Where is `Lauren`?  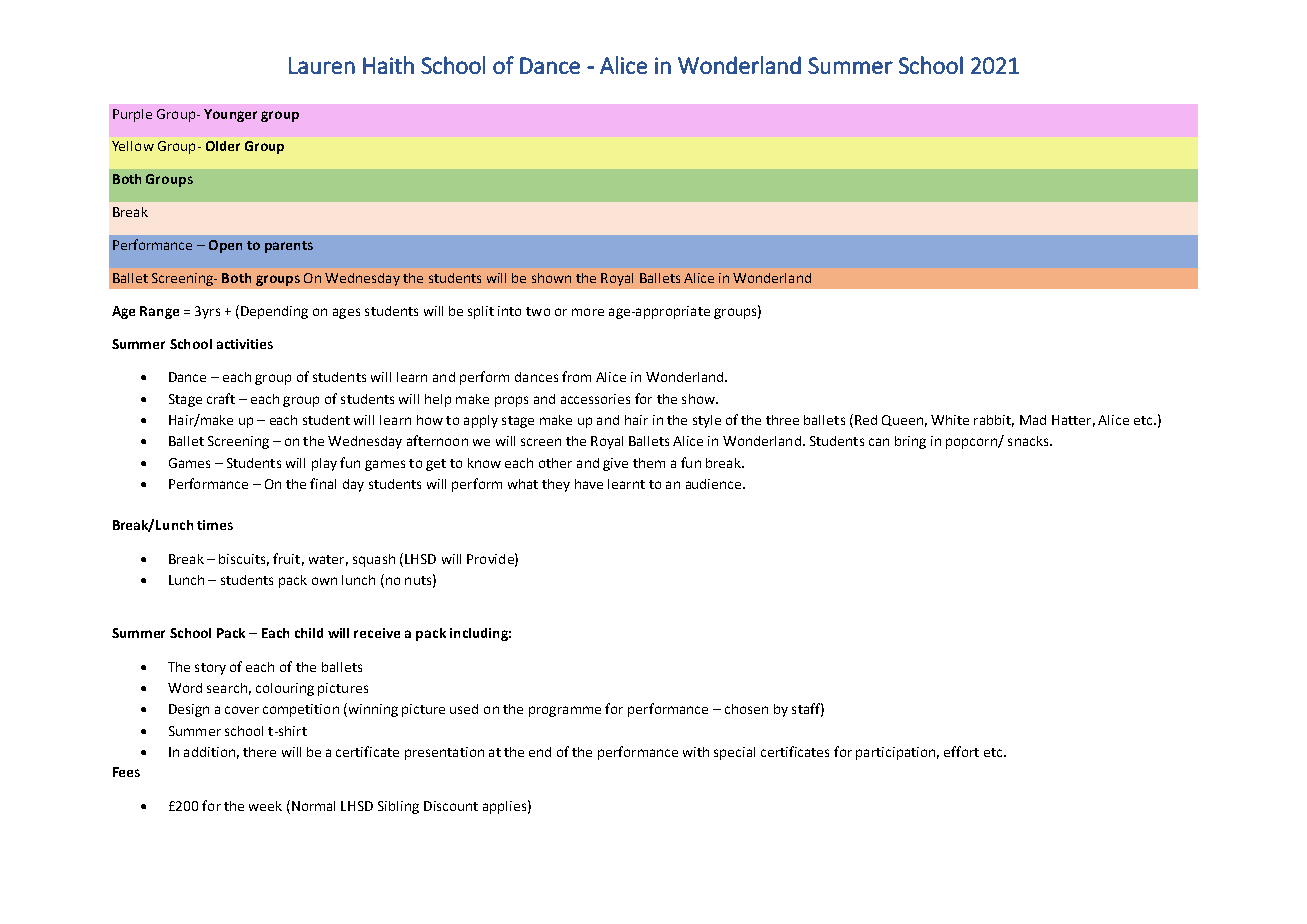 Lauren is located at coordinates (322, 65).
